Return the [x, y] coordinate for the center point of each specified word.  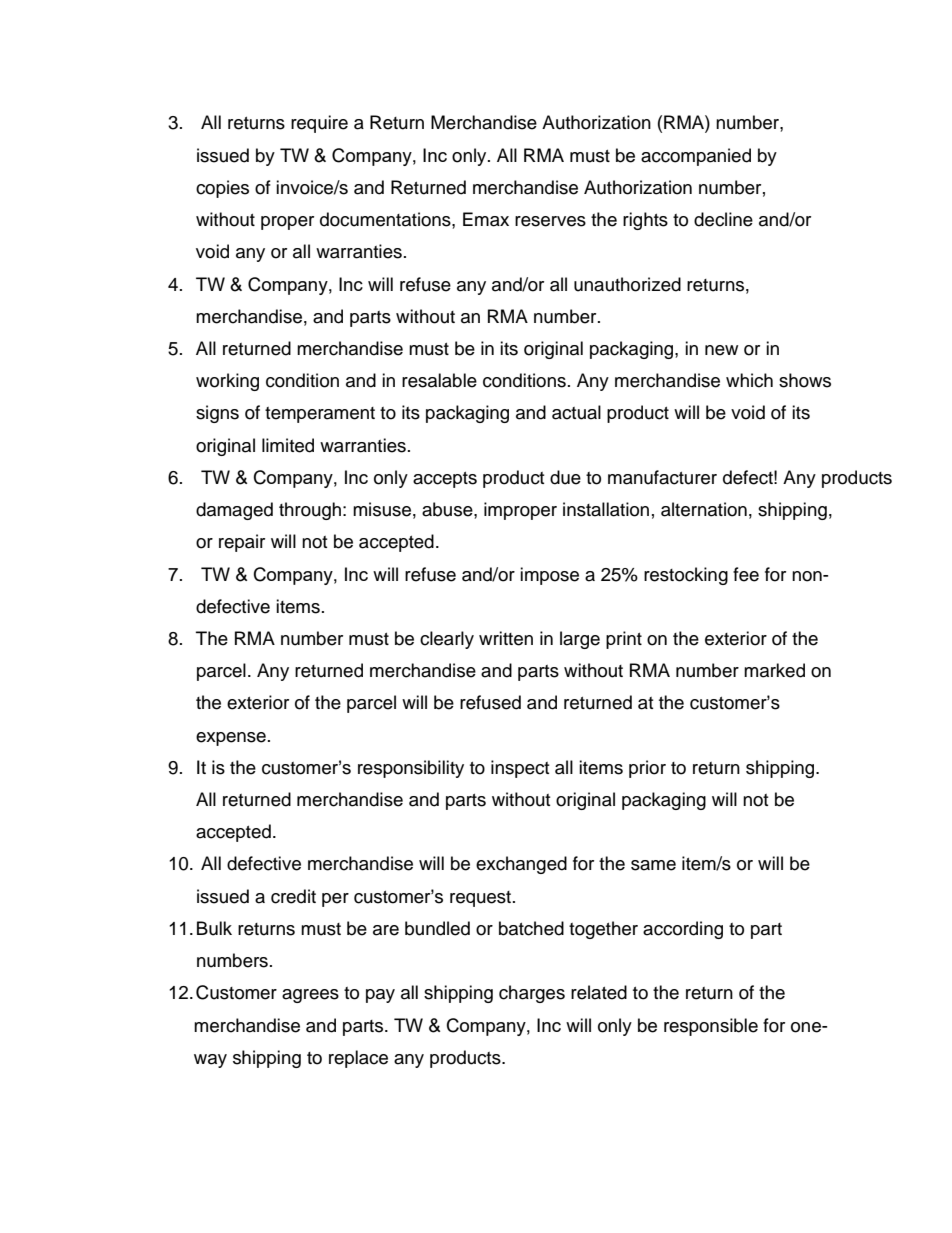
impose [549, 576]
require [319, 124]
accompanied [696, 157]
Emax [486, 219]
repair [242, 543]
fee [746, 574]
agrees [310, 996]
